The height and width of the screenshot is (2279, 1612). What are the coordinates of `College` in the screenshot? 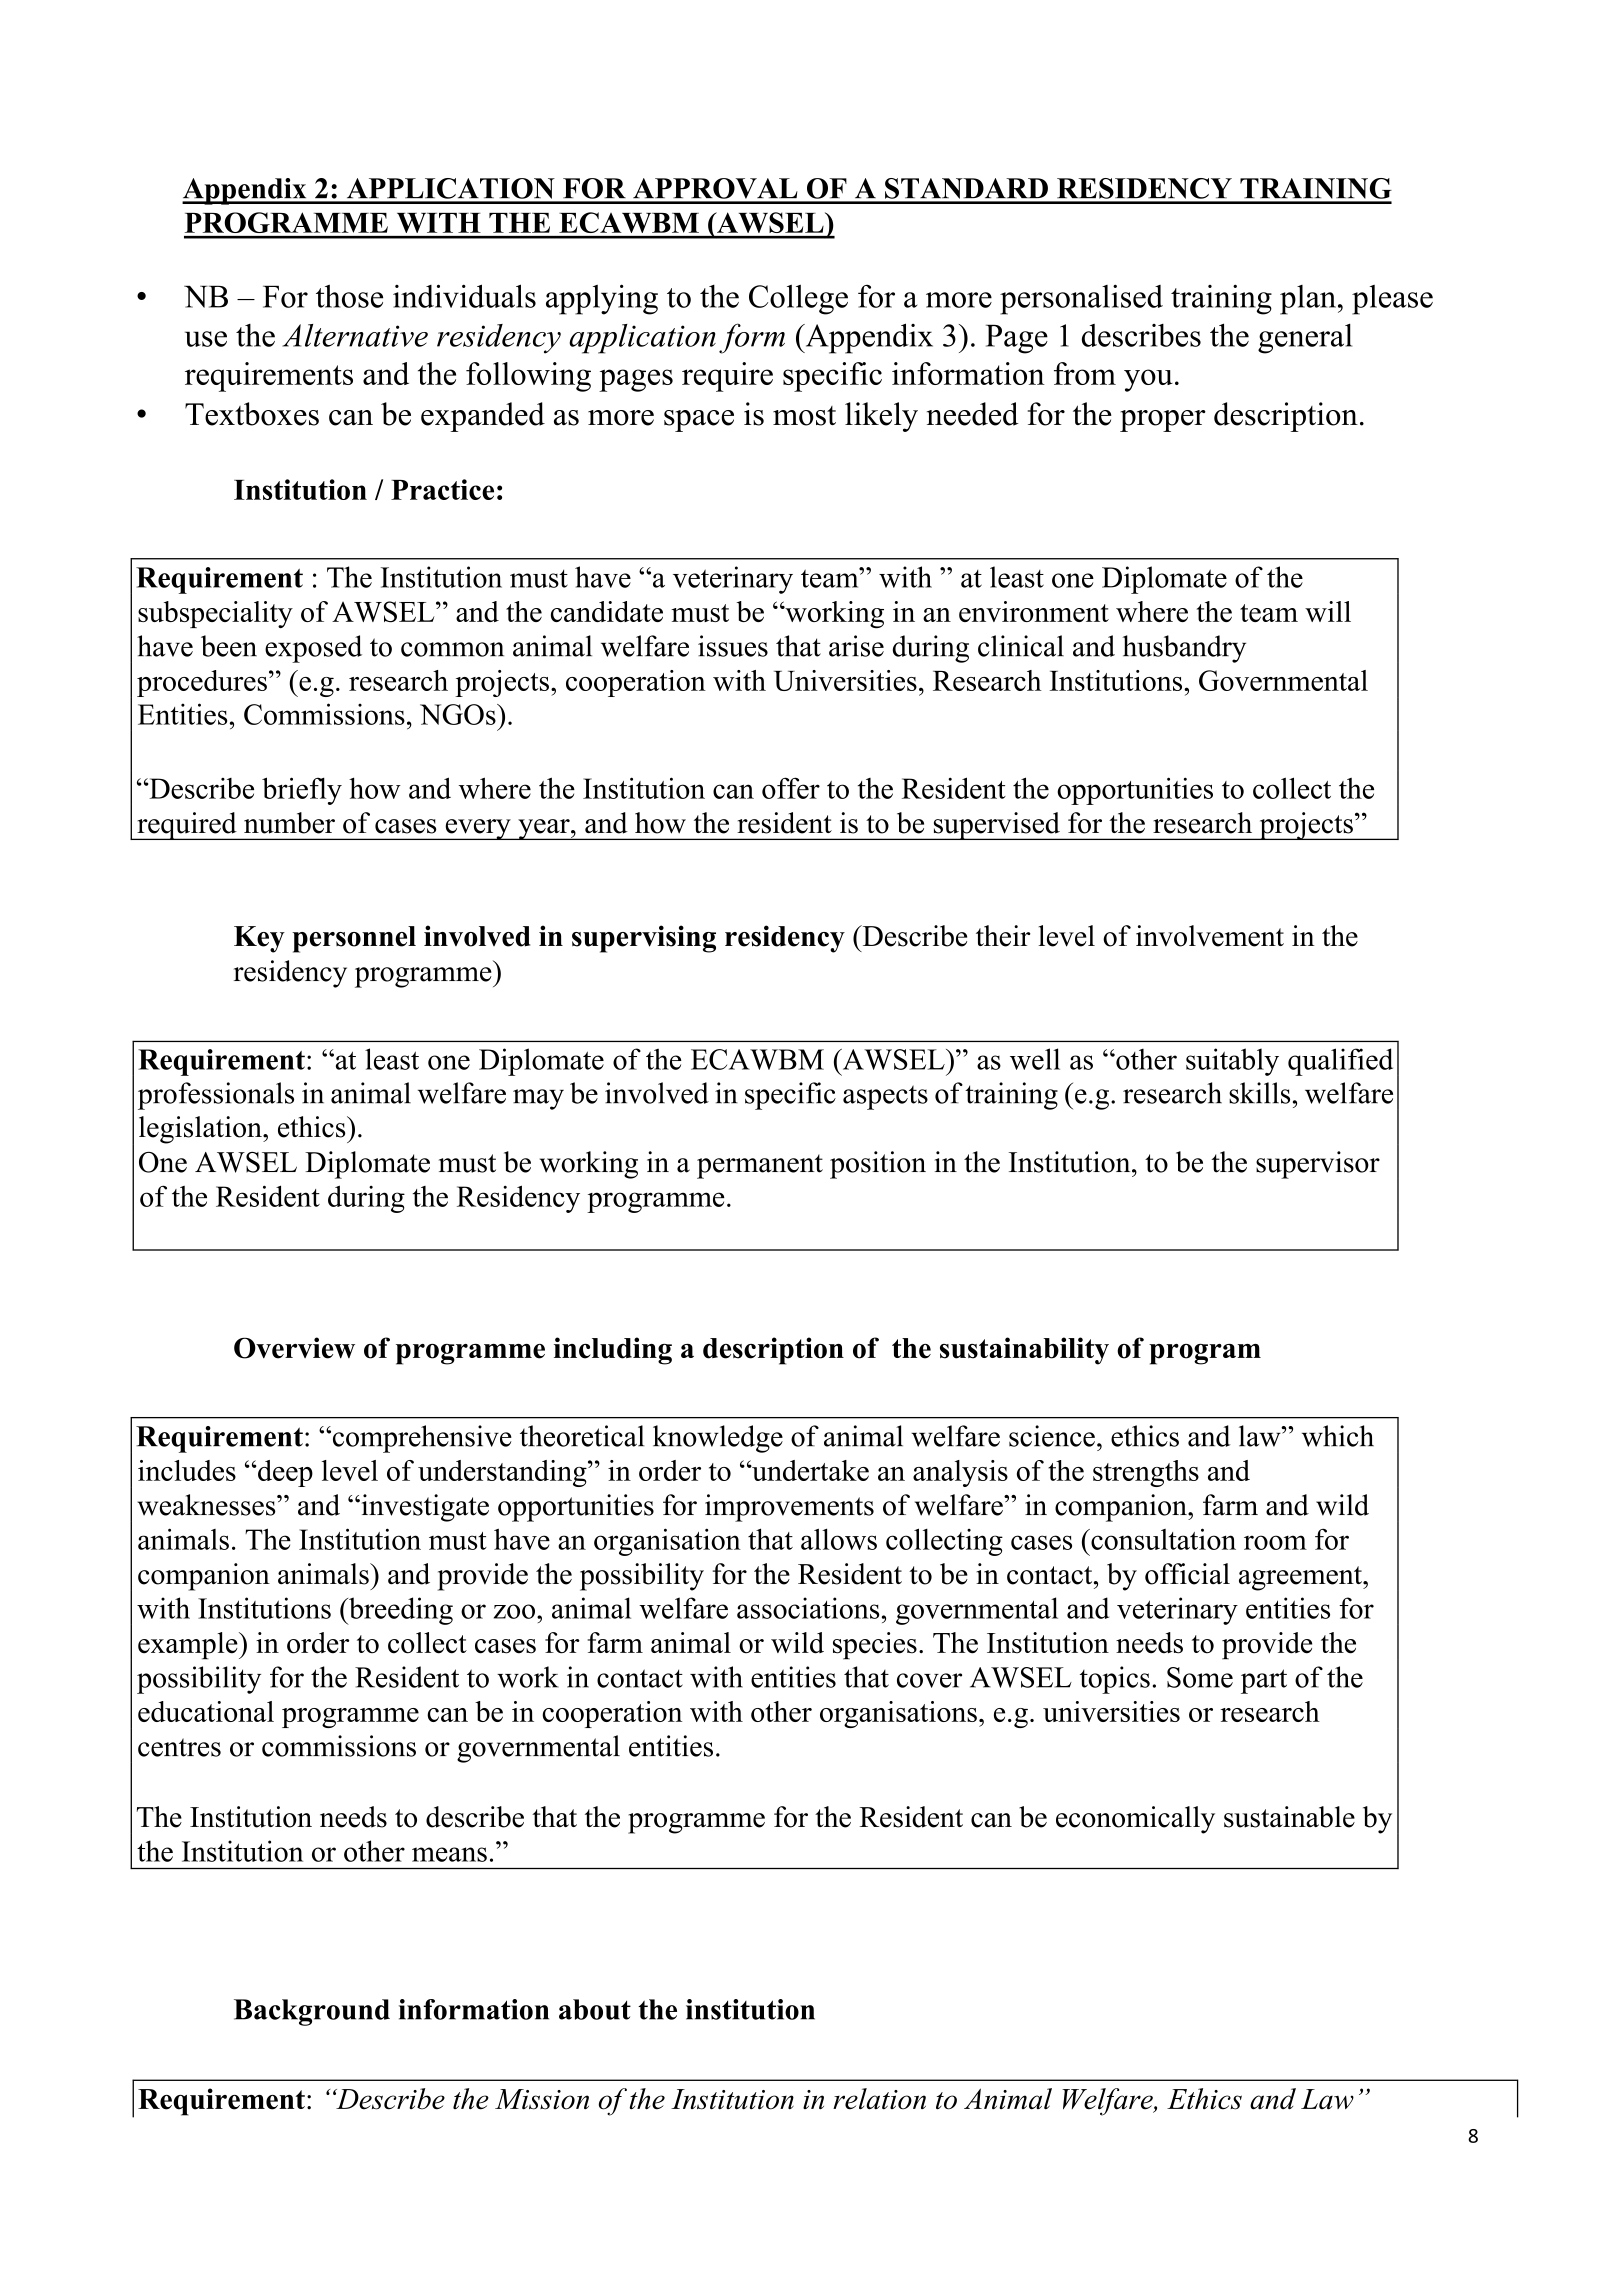 It's located at (798, 300).
